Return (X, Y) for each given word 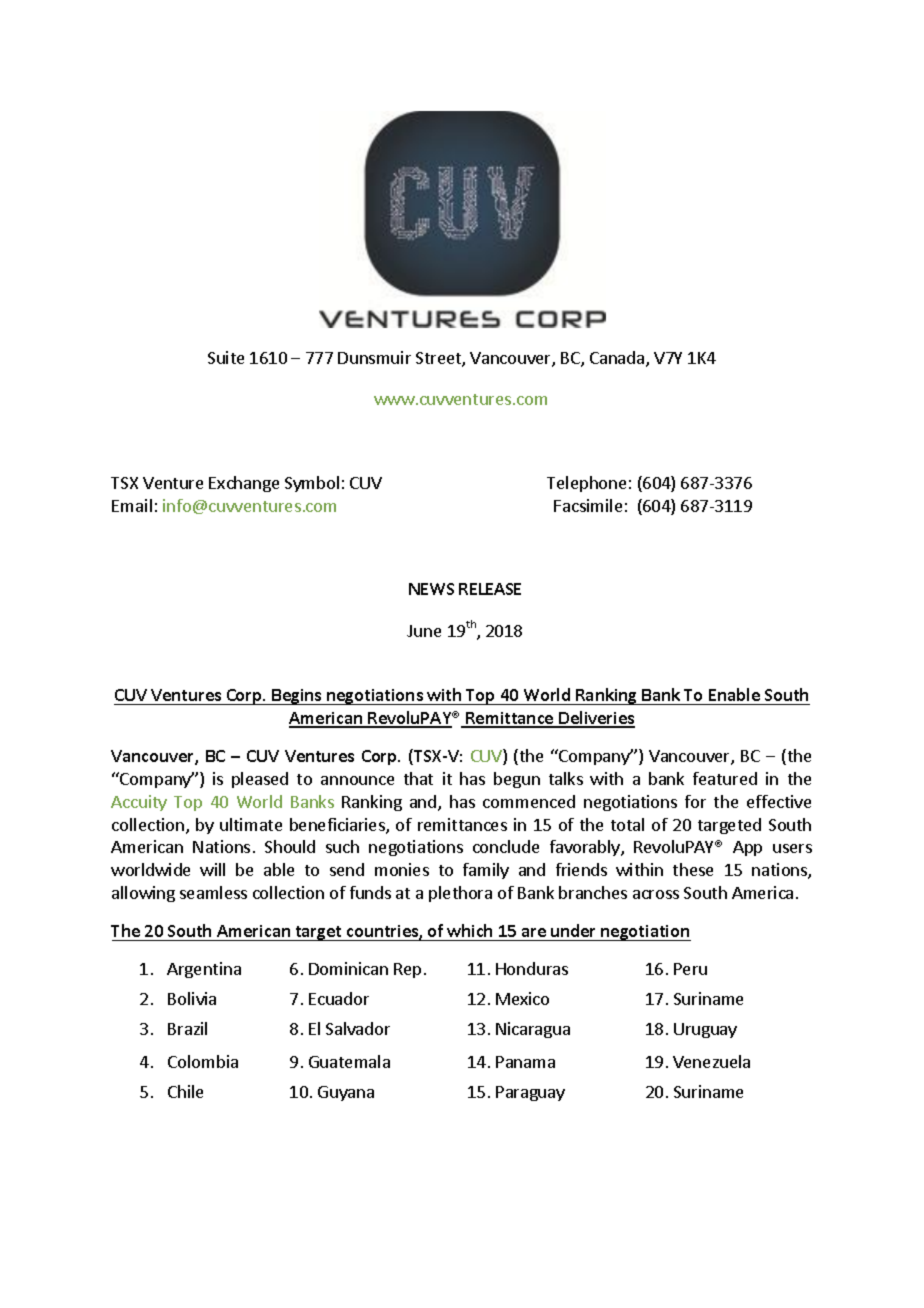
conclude (506, 846)
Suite (226, 357)
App (747, 848)
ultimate (251, 824)
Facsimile (588, 505)
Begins (297, 697)
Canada (618, 359)
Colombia (203, 1061)
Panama (525, 1062)
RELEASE (490, 589)
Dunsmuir (374, 357)
